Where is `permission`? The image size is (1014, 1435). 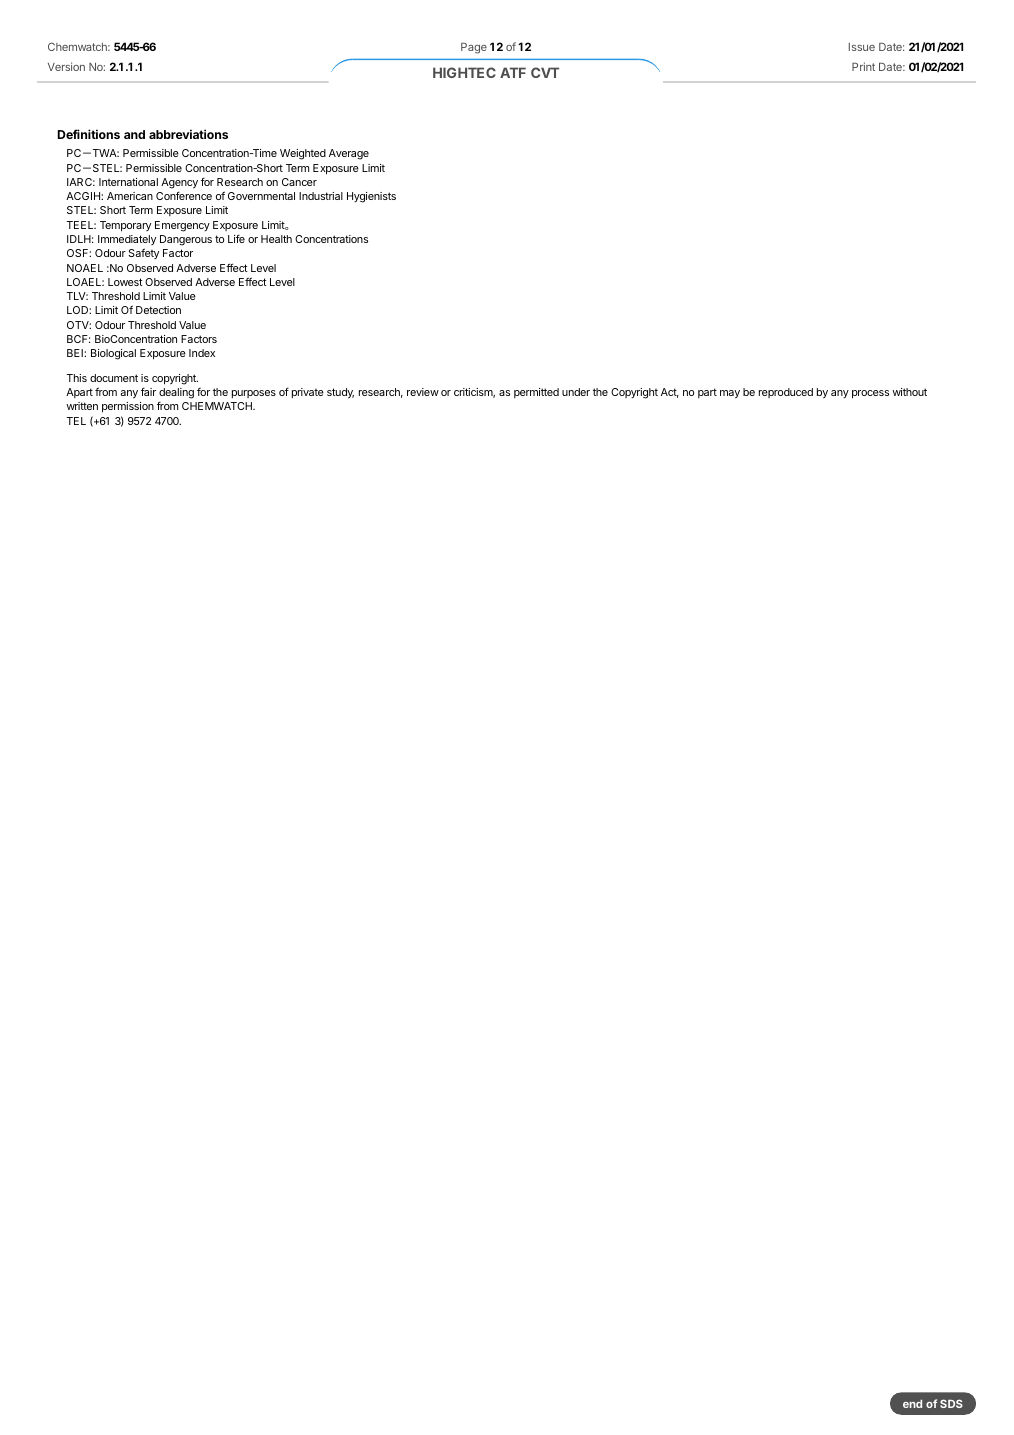
permission is located at coordinates (128, 407).
